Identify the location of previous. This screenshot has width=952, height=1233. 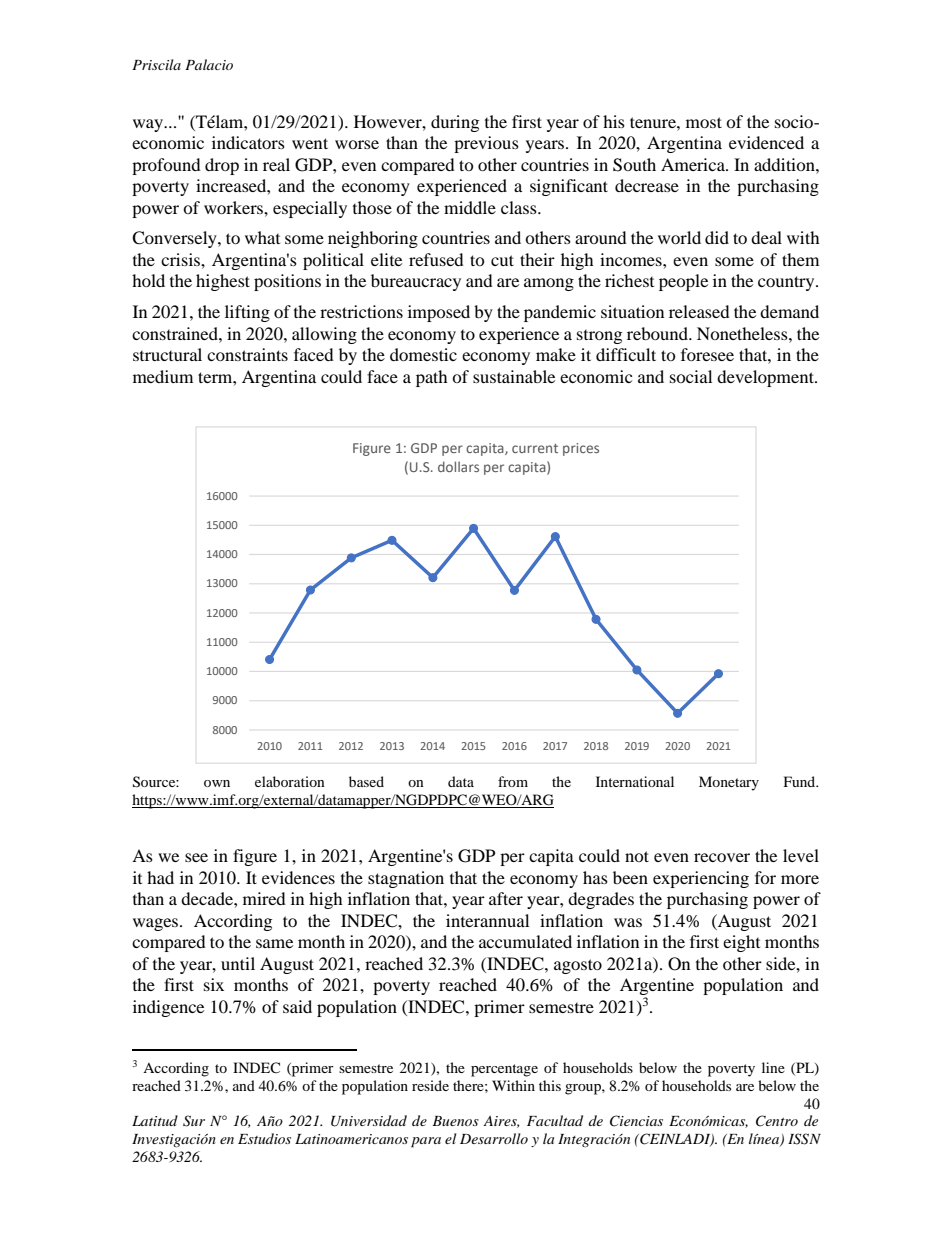
(486, 144).
